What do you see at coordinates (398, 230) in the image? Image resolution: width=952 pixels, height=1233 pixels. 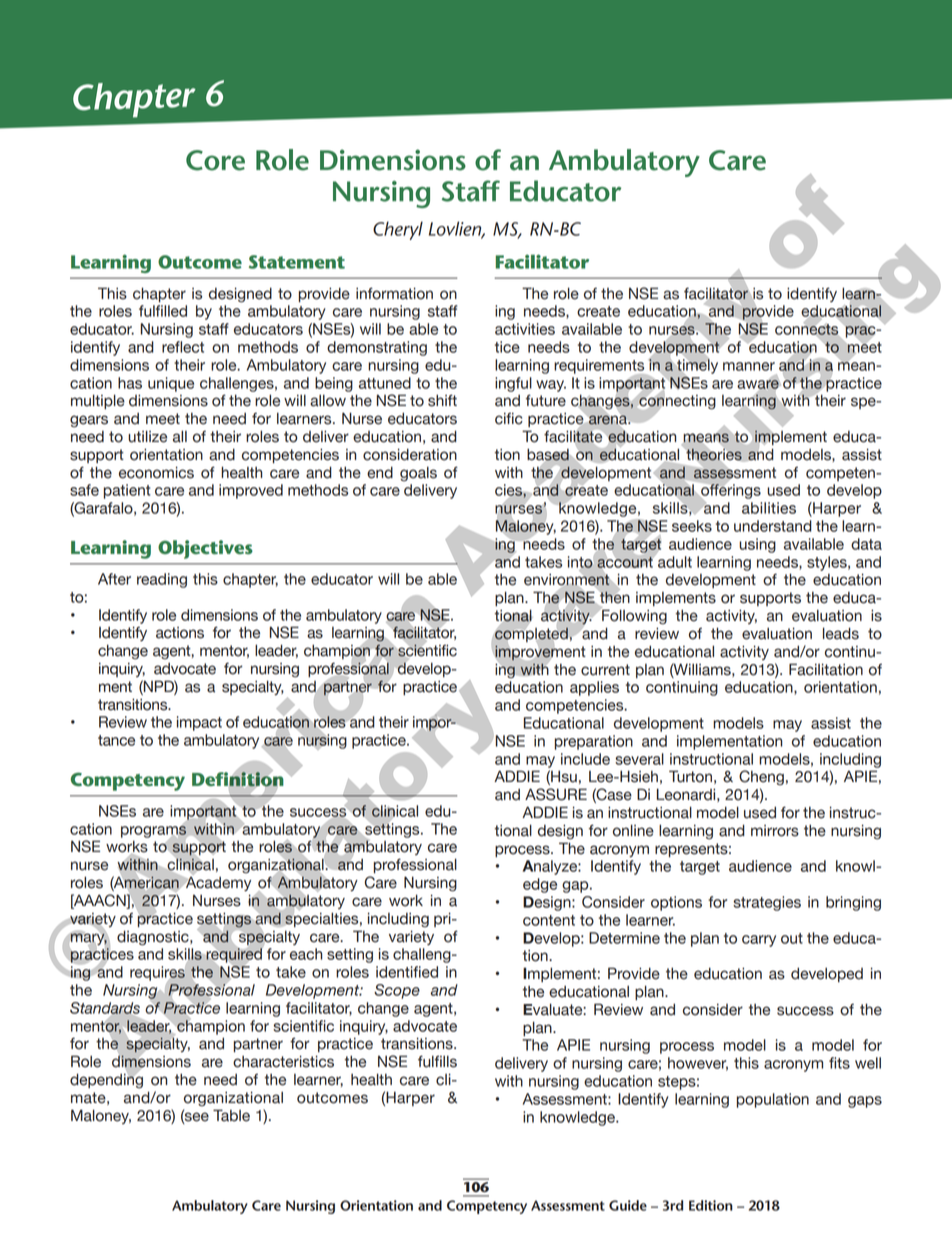 I see `Cheryl` at bounding box center [398, 230].
